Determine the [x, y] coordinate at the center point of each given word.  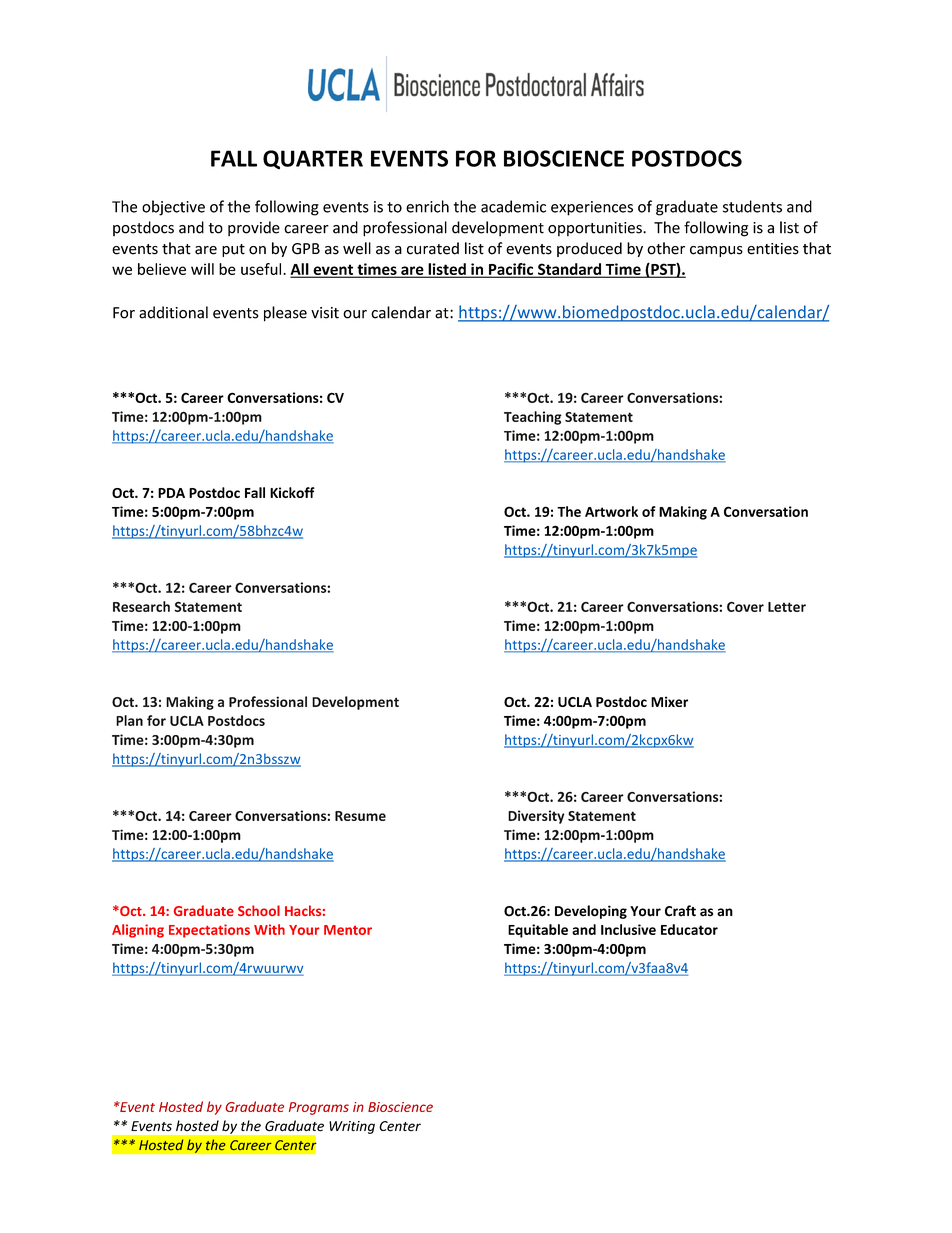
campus [716, 251]
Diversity [536, 817]
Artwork [611, 511]
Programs [319, 1108]
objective [173, 208]
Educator [689, 929]
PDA [171, 493]
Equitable [538, 931]
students [752, 206]
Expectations [209, 931]
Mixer [669, 701]
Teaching [533, 418]
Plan [129, 720]
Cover [745, 607]
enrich [427, 206]
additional [173, 312]
